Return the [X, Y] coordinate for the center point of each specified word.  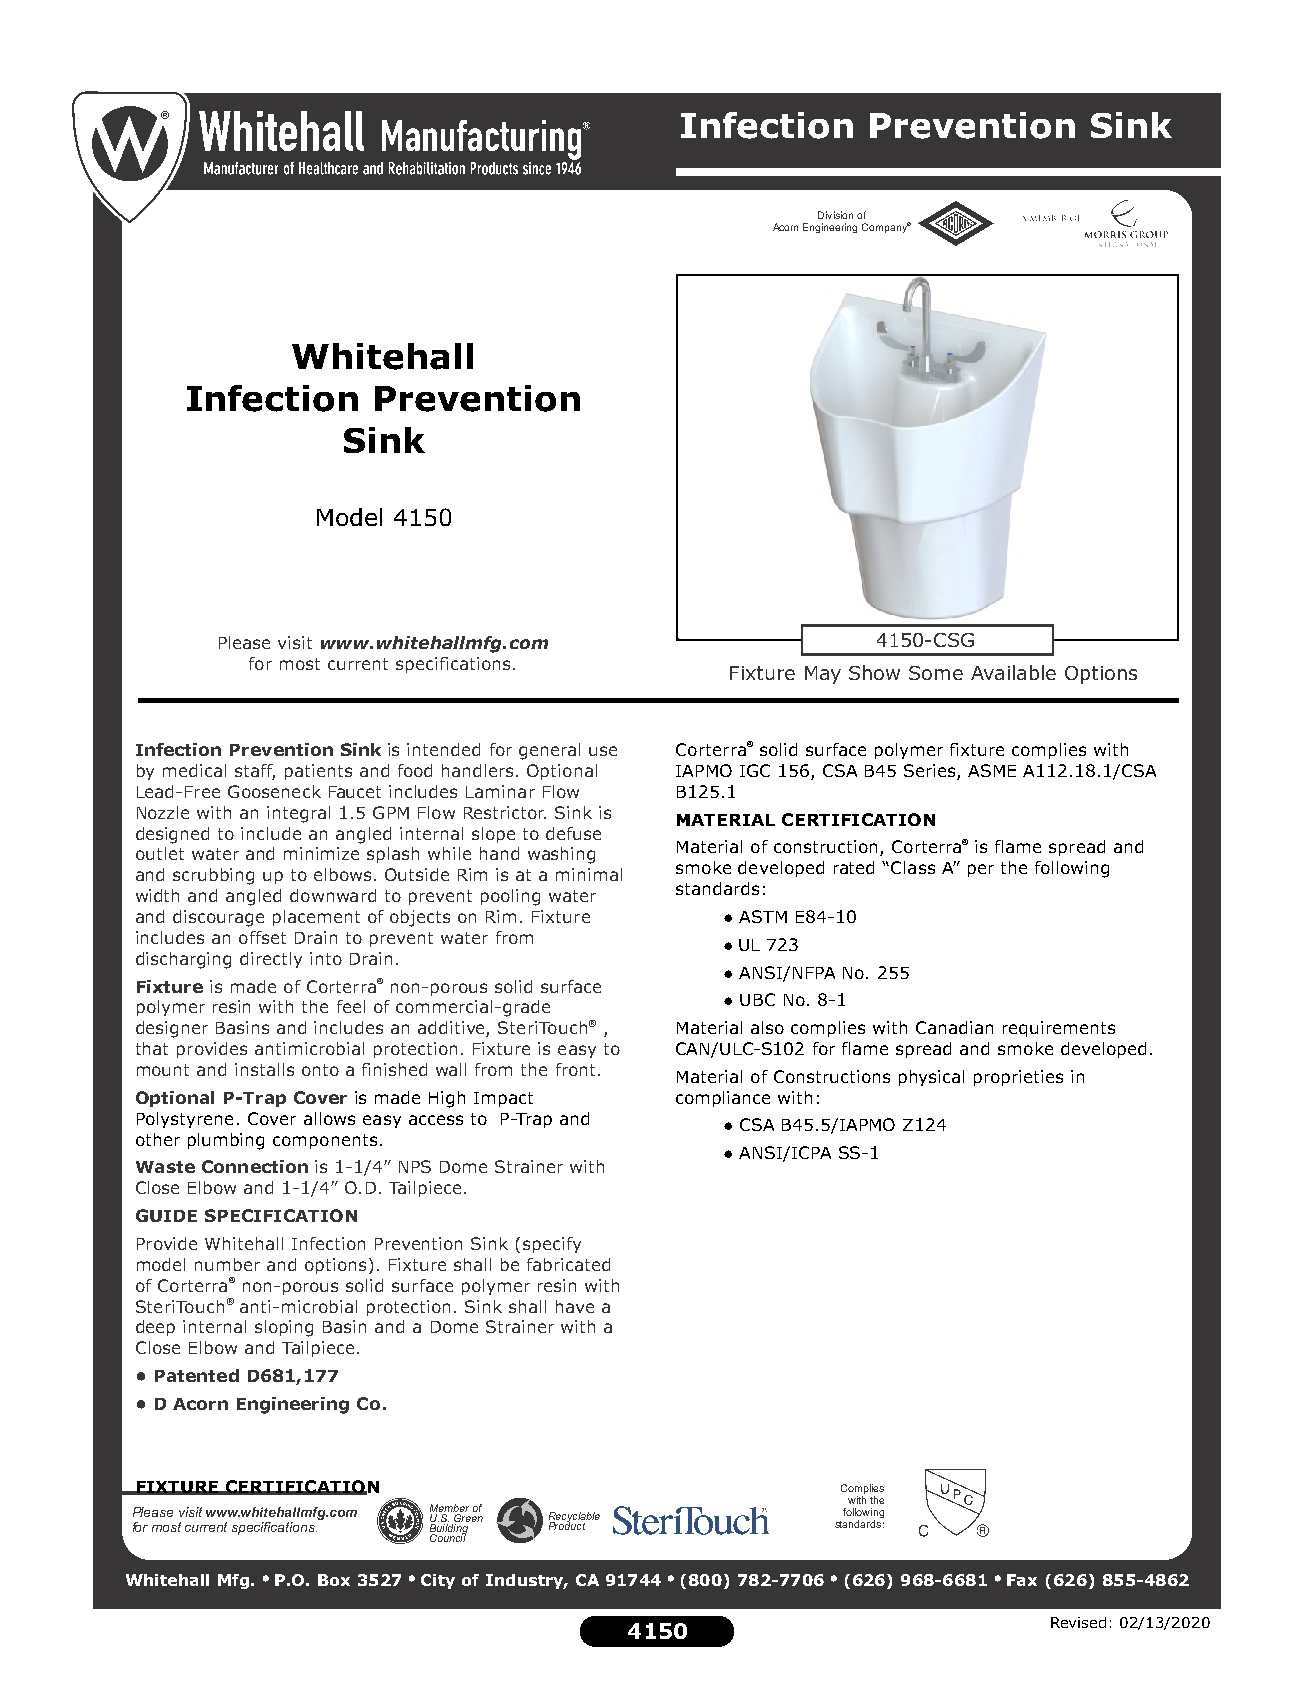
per [981, 870]
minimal [589, 874]
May [823, 675]
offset [262, 937]
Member [449, 1508]
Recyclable [574, 1518]
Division [835, 215]
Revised [1078, 1622]
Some [936, 673]
